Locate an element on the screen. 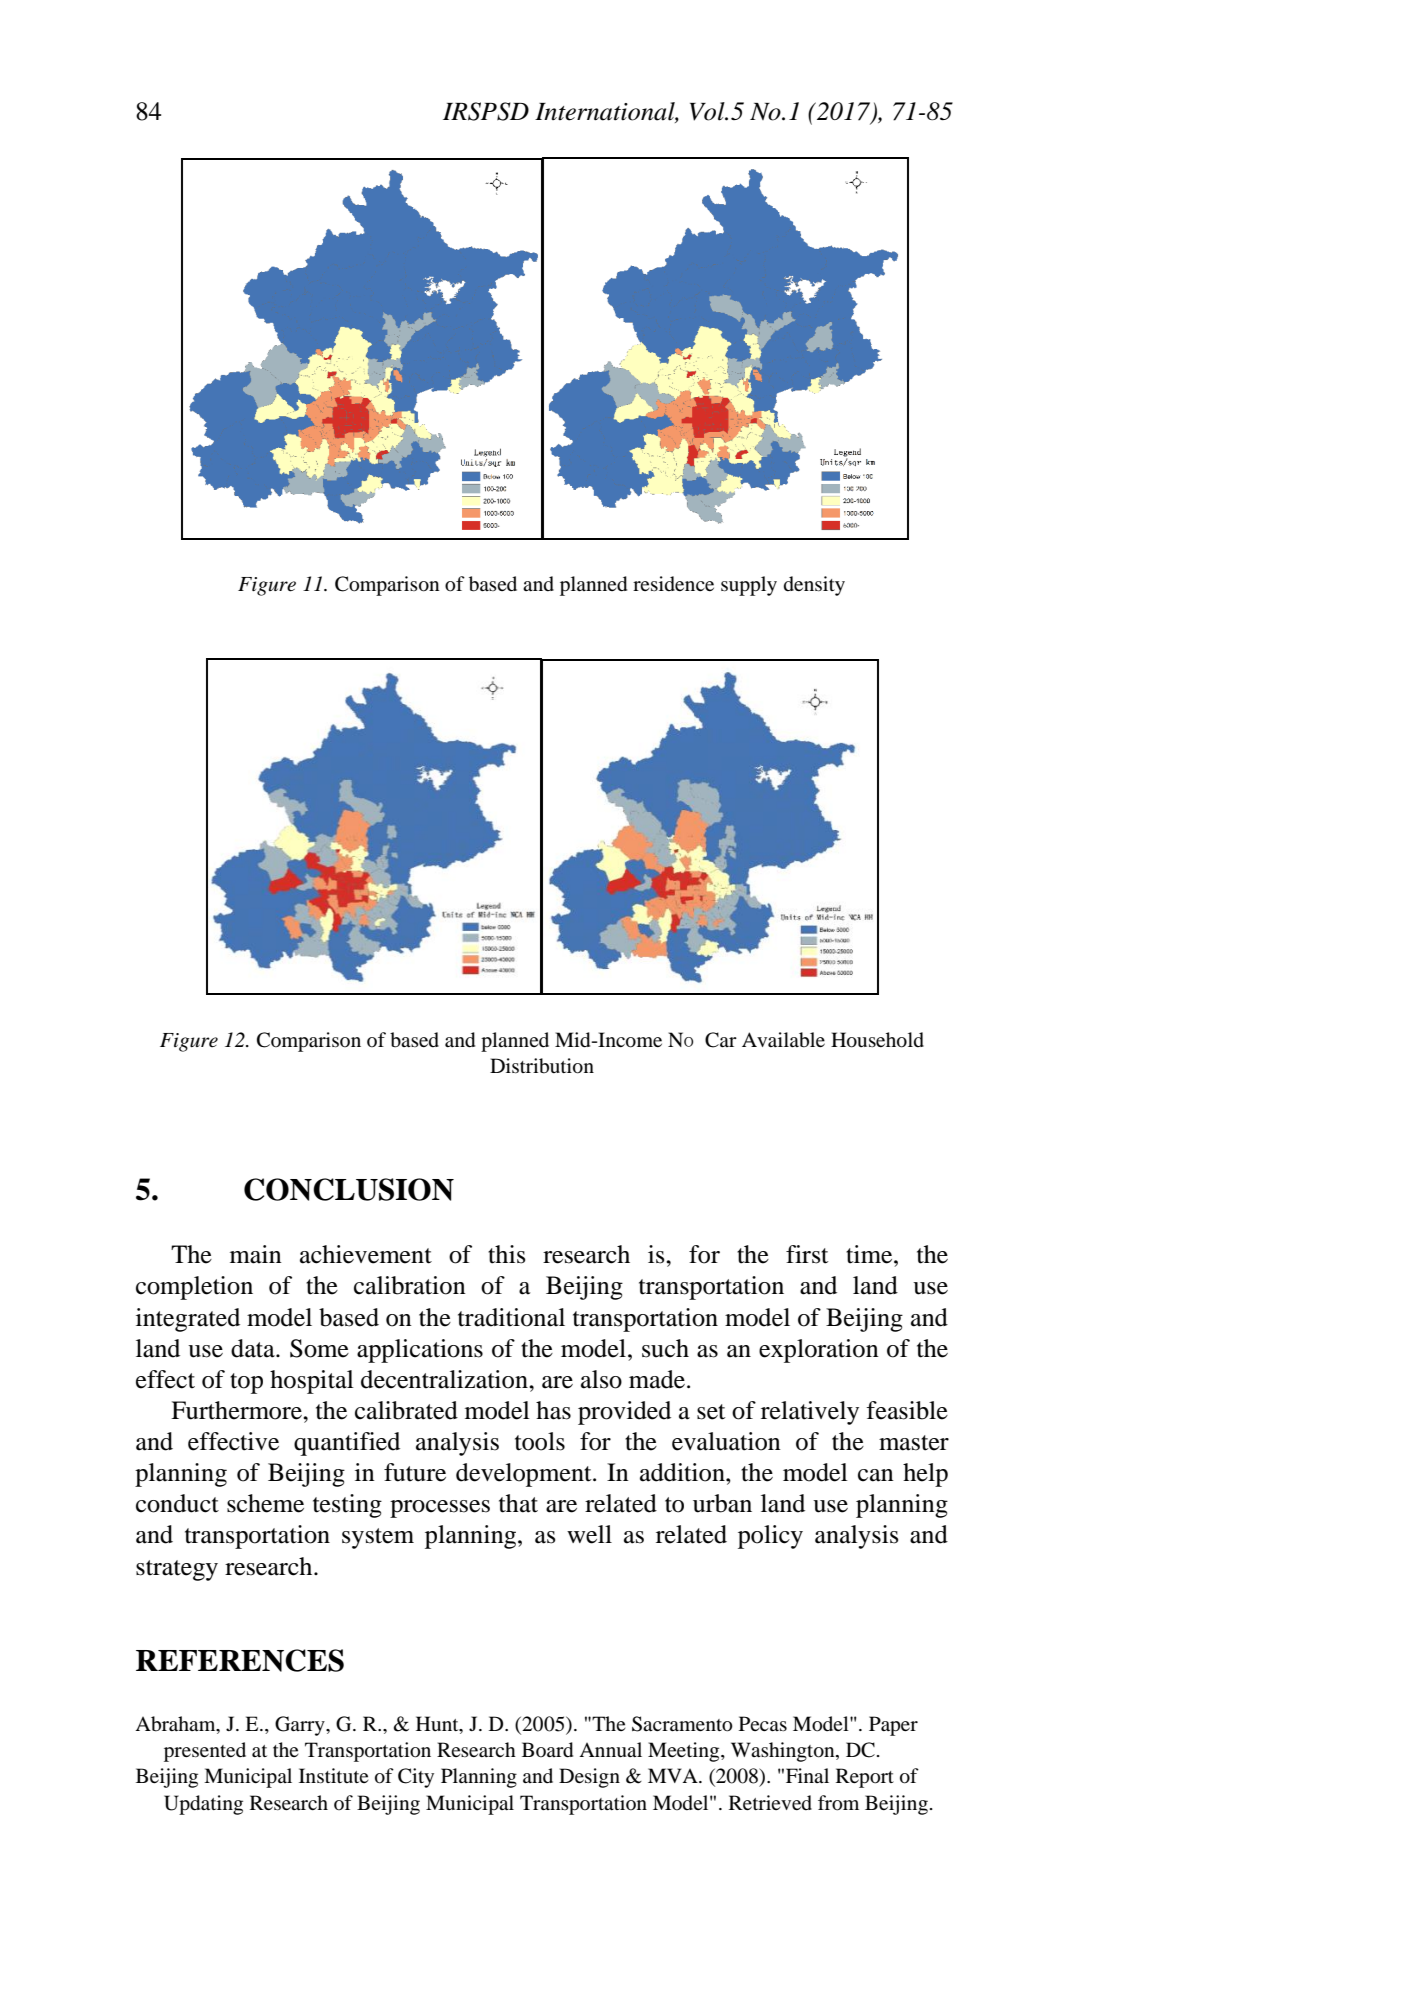 Image resolution: width=1423 pixels, height=2012 pixels. density is located at coordinates (814, 586).
